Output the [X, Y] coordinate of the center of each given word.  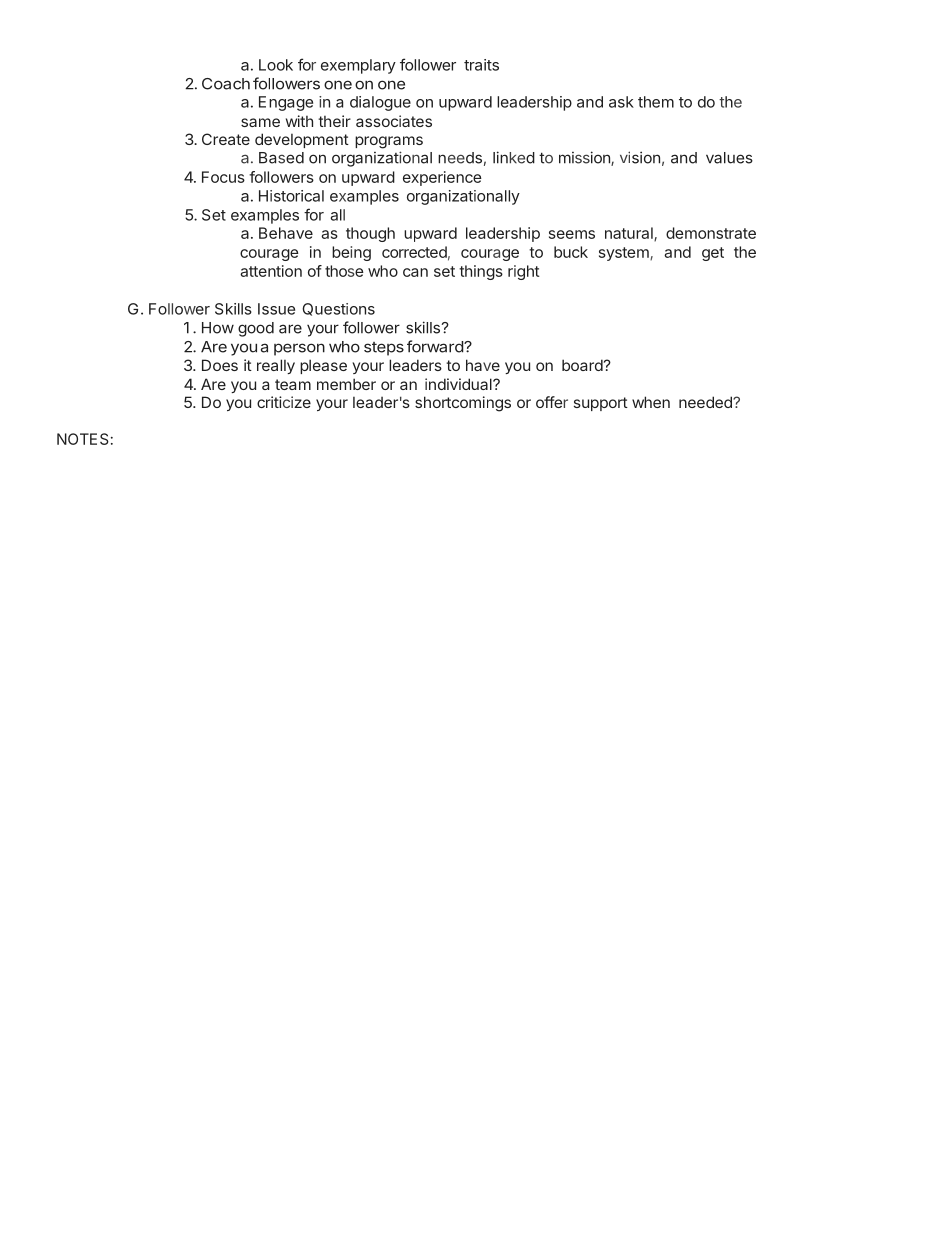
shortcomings [463, 404]
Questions [338, 309]
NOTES [83, 439]
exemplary [358, 66]
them [656, 102]
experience [442, 178]
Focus [223, 177]
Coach [226, 84]
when [651, 402]
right [524, 272]
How [218, 328]
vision [640, 157]
